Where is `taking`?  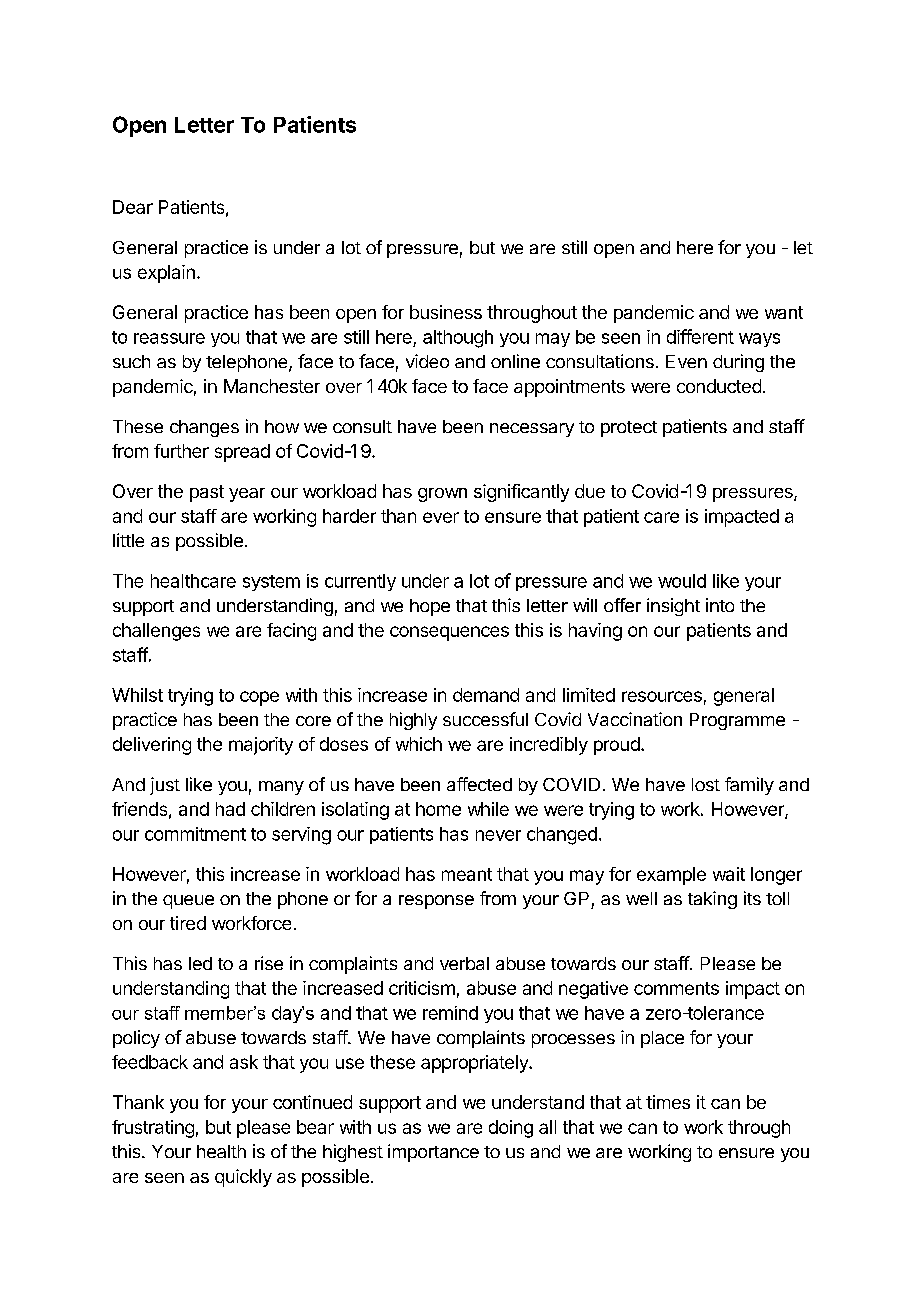
taking is located at coordinates (712, 900).
